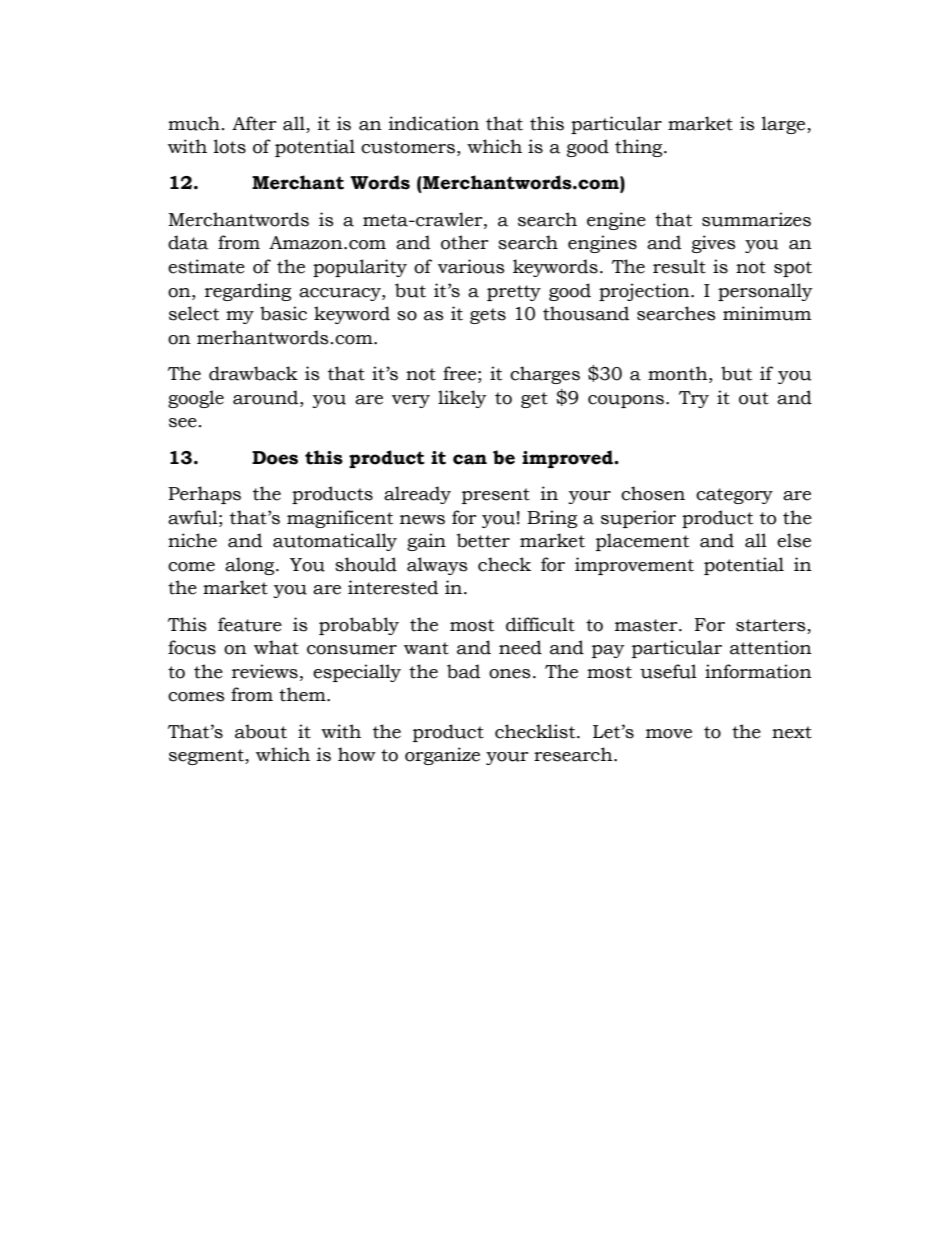 The width and height of the document is (952, 1233). I want to click on basic, so click(283, 313).
